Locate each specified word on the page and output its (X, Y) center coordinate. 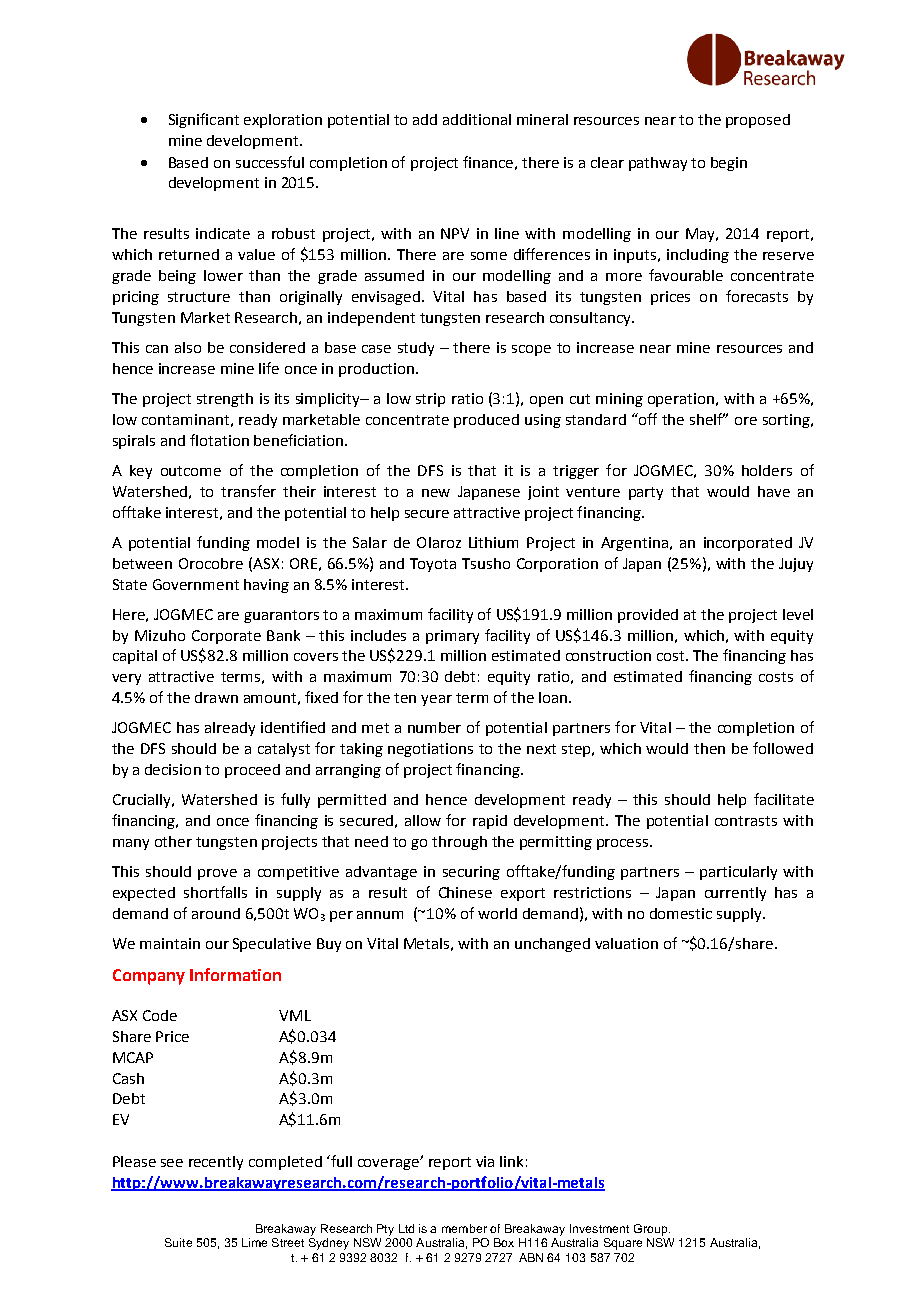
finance (488, 162)
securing (471, 873)
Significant (204, 120)
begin (729, 164)
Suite (178, 1242)
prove (217, 874)
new (436, 493)
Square (623, 1244)
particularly (738, 873)
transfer (248, 491)
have (774, 491)
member (464, 1228)
